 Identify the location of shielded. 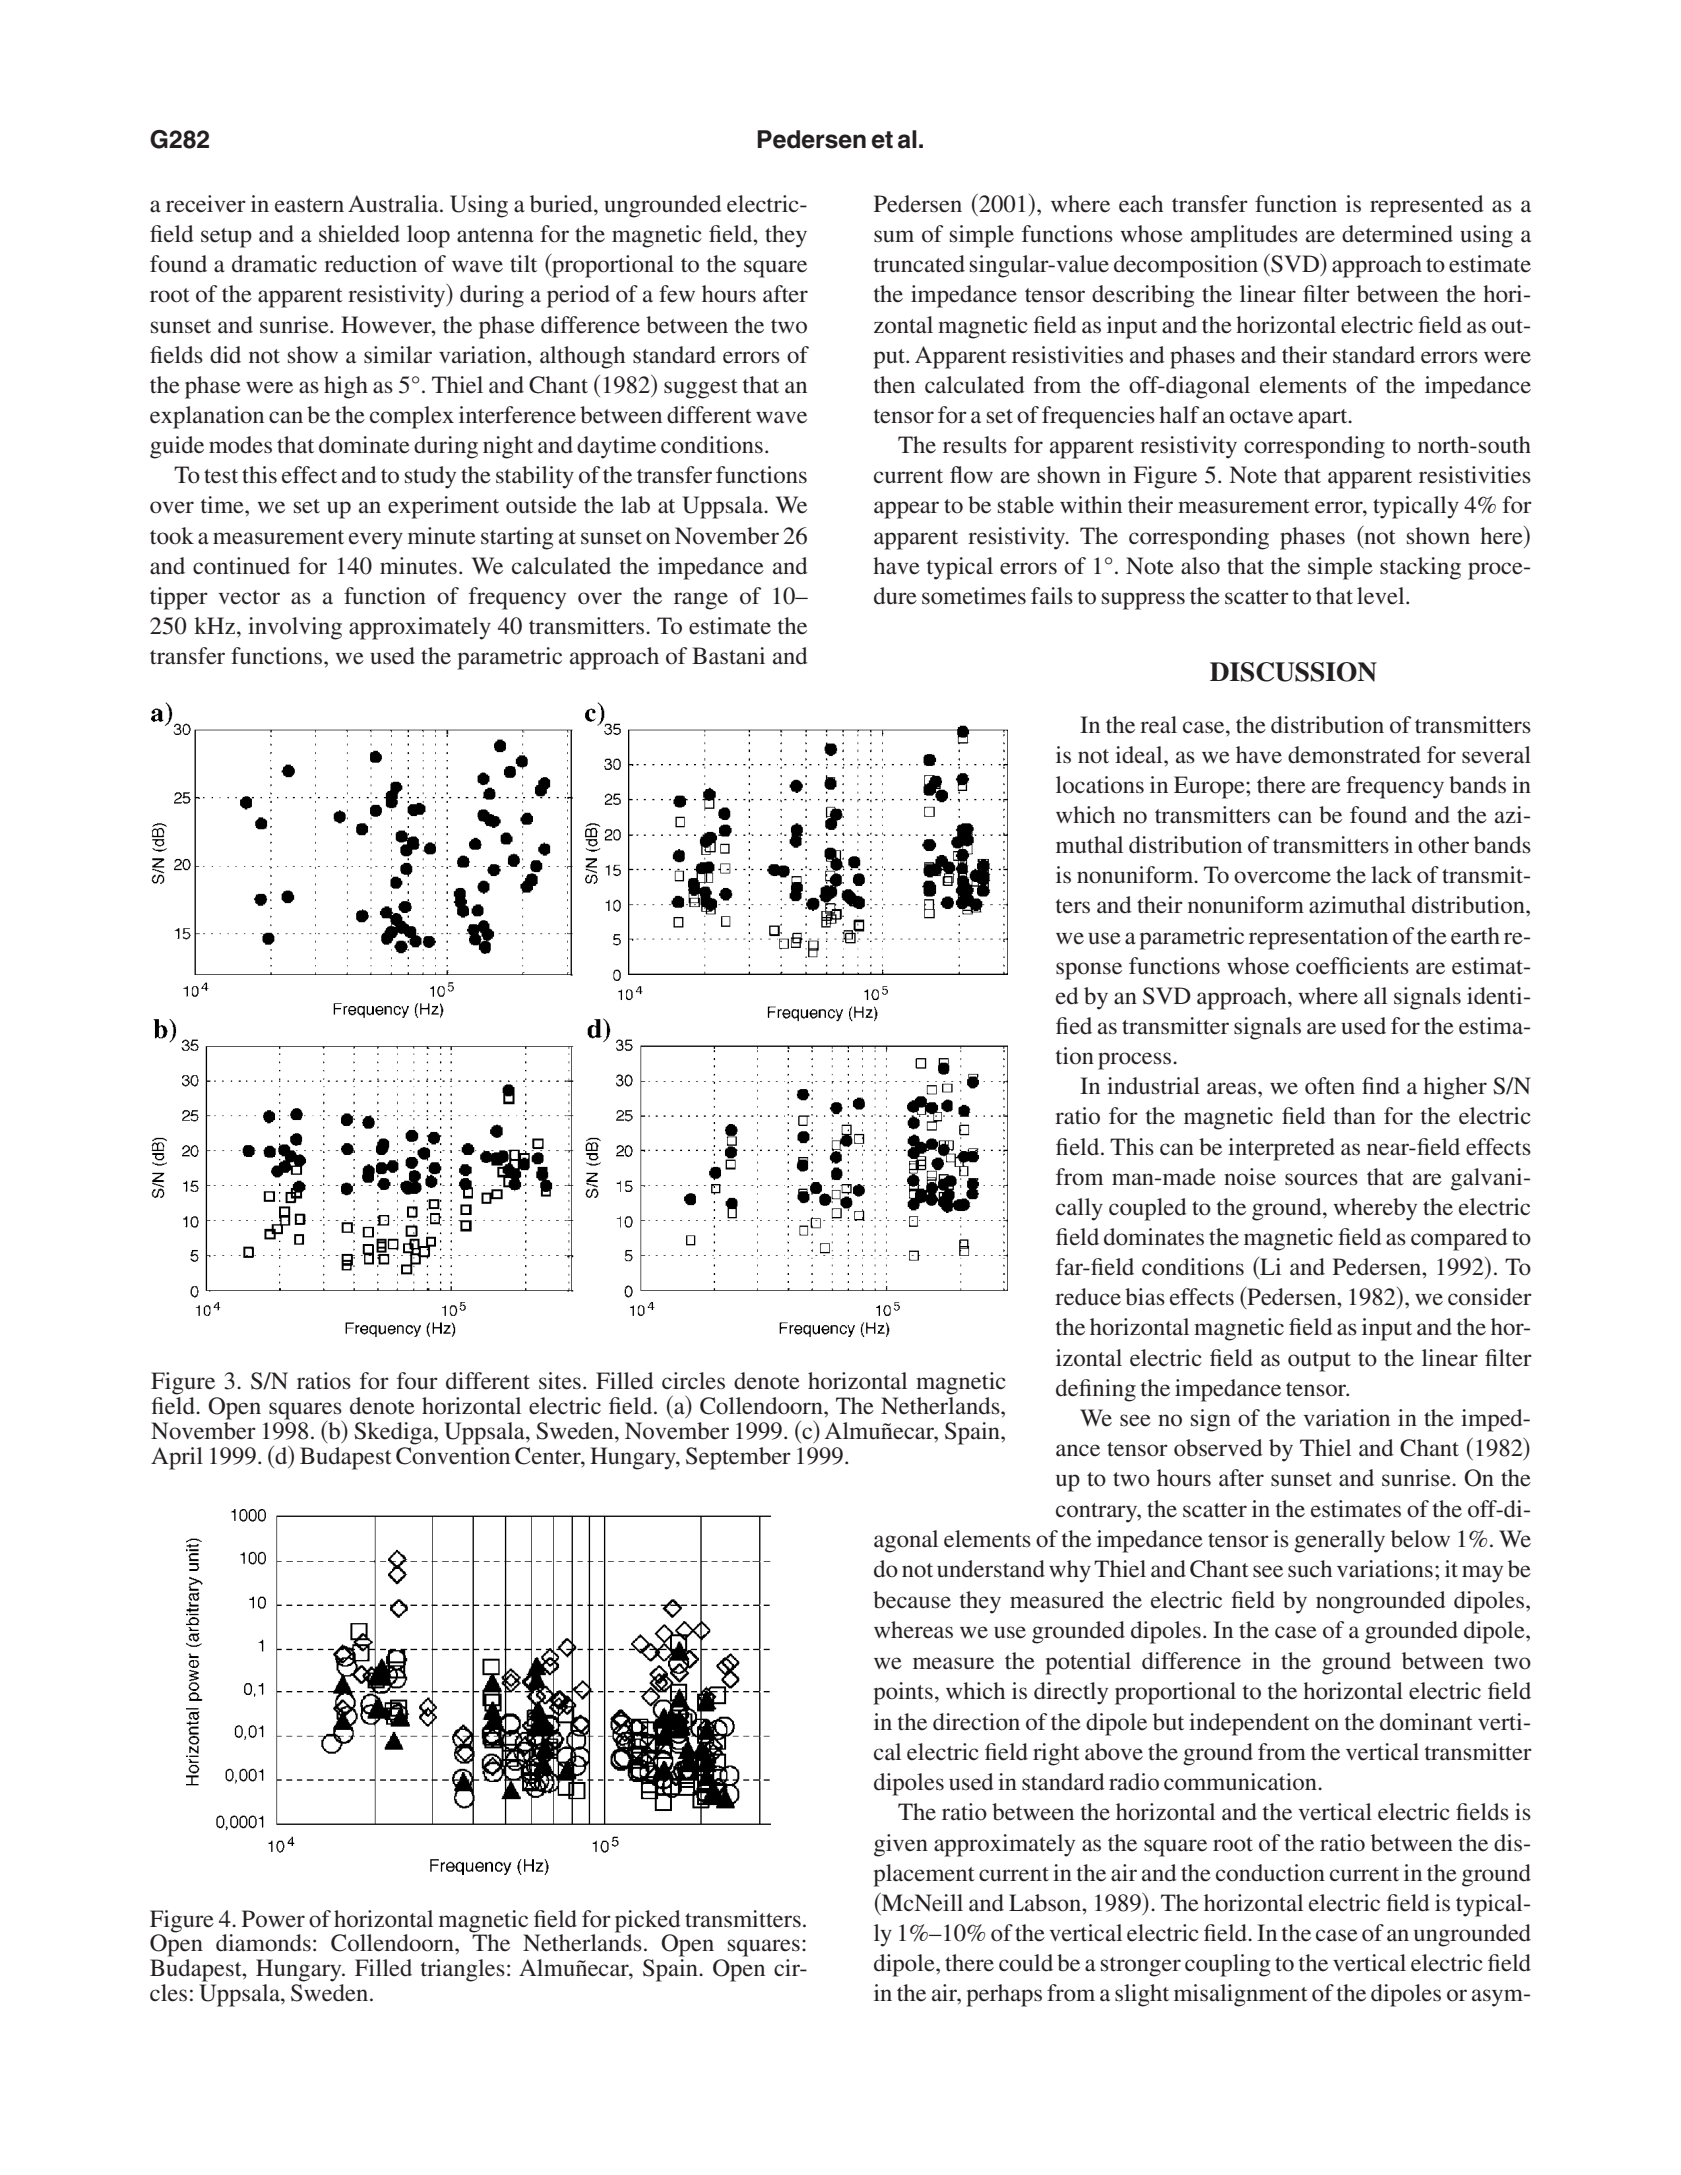
(359, 234).
